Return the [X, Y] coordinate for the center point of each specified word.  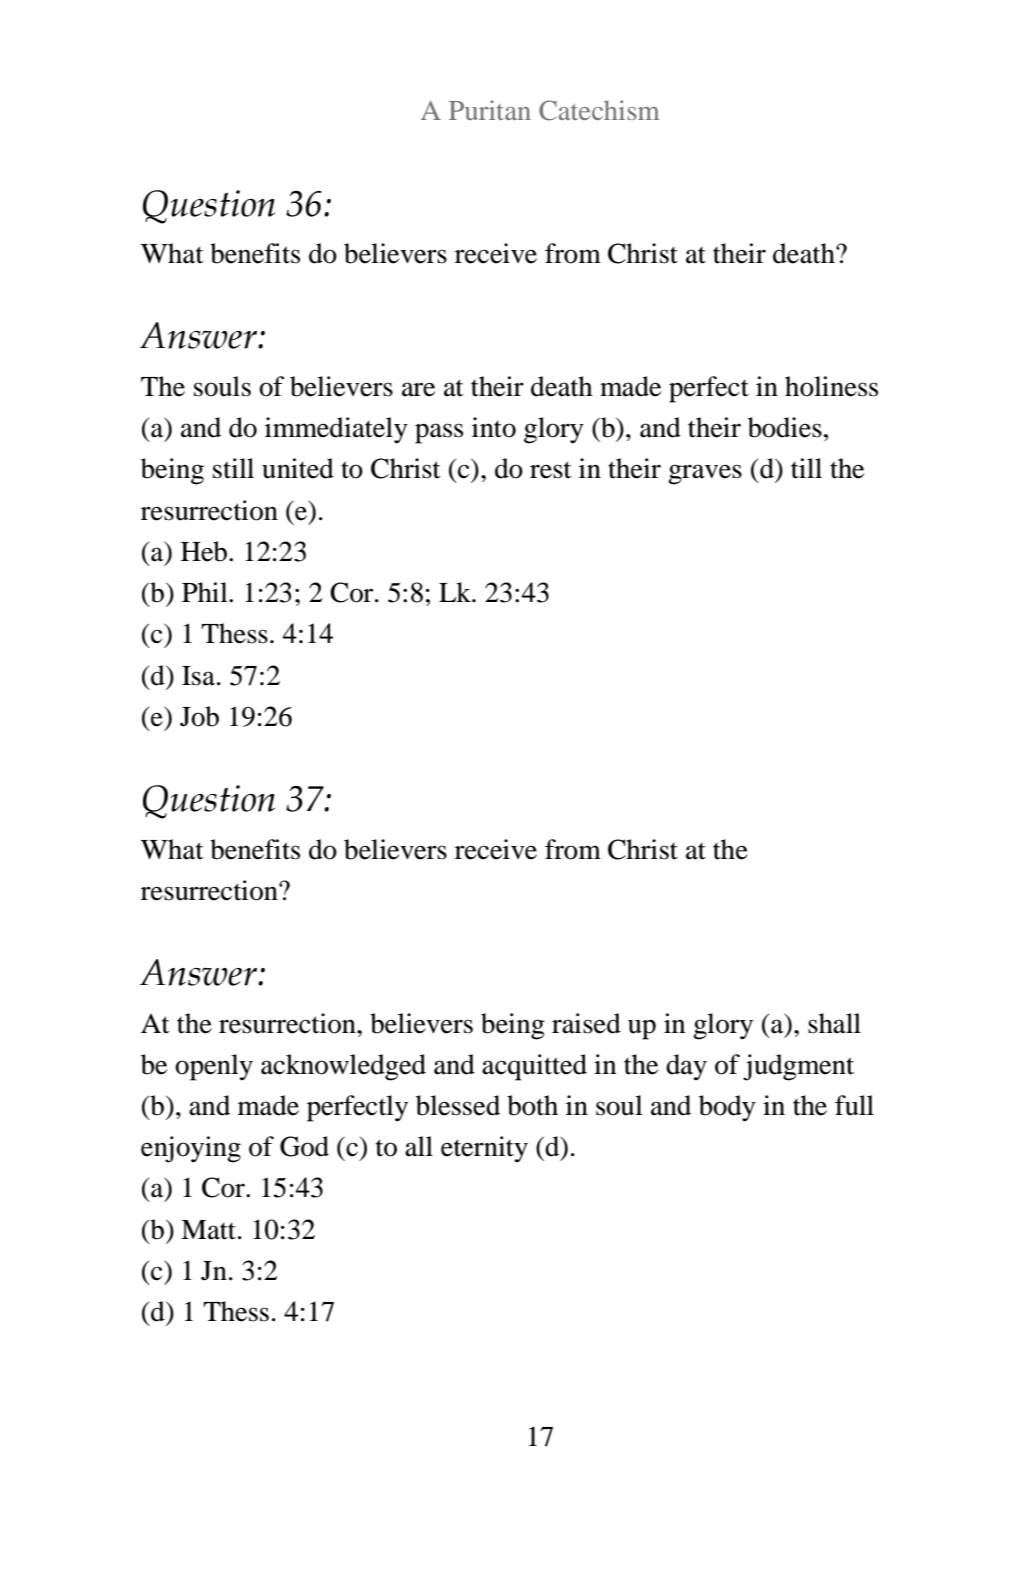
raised [586, 1023]
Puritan [490, 110]
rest [551, 470]
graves [705, 474]
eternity [484, 1149]
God [304, 1146]
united [298, 468]
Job [199, 716]
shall [834, 1023]
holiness [831, 386]
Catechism [599, 110]
